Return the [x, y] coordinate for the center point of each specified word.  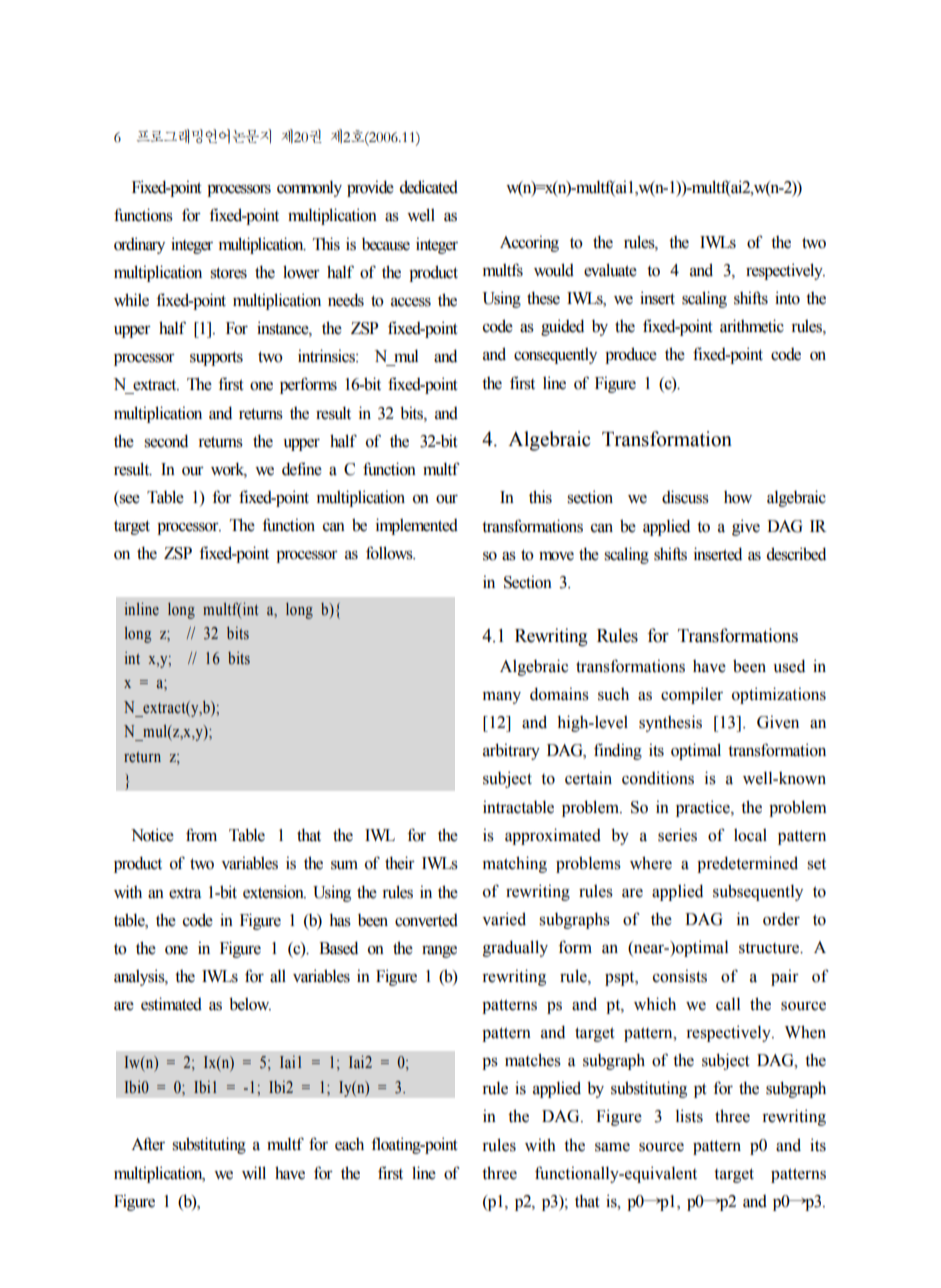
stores [228, 273]
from [201, 835]
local [750, 835]
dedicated [429, 187]
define [302, 469]
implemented [417, 526]
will [254, 1172]
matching [514, 864]
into [787, 298]
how [738, 497]
